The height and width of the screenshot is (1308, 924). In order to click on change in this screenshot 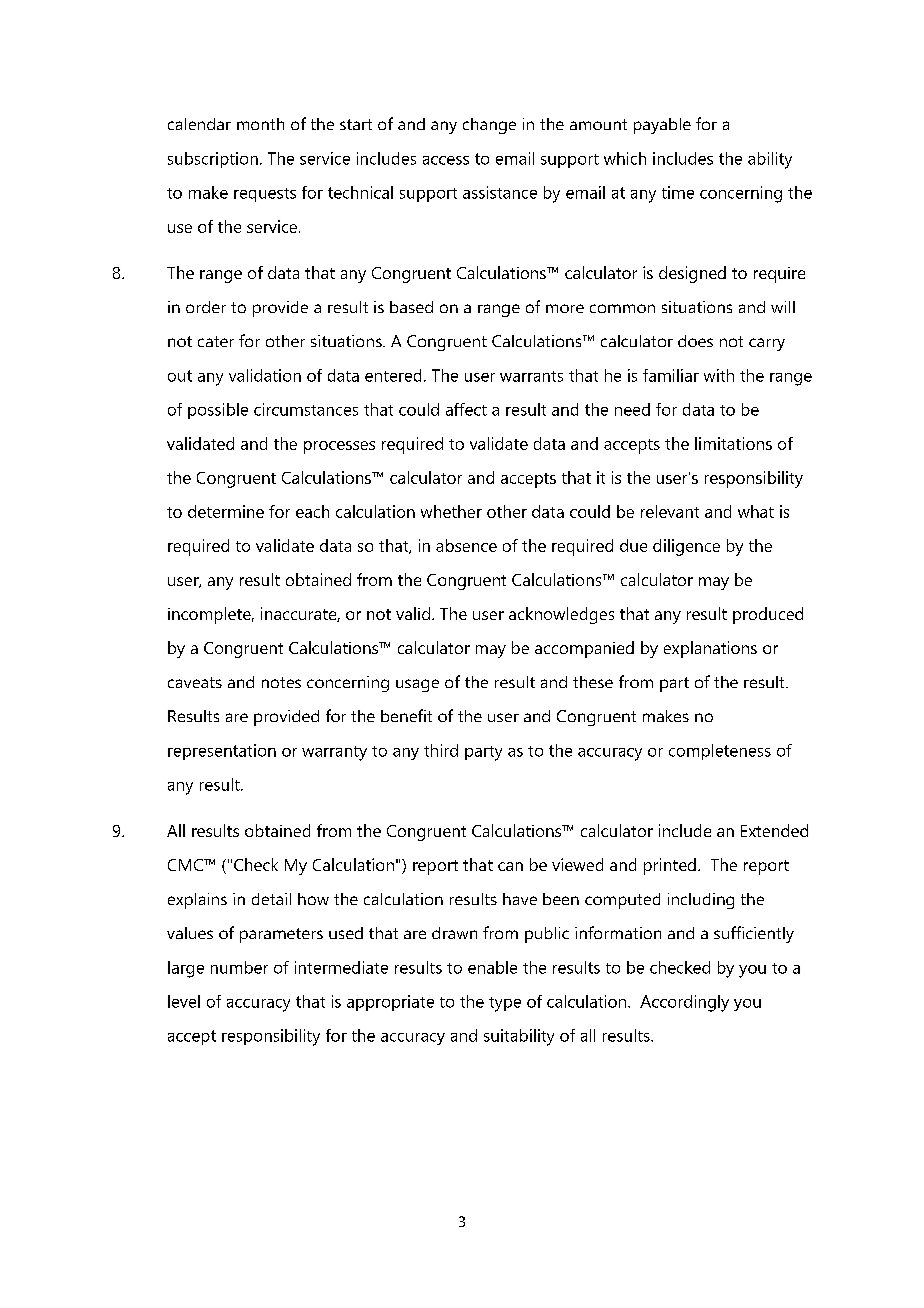, I will do `click(489, 126)`.
